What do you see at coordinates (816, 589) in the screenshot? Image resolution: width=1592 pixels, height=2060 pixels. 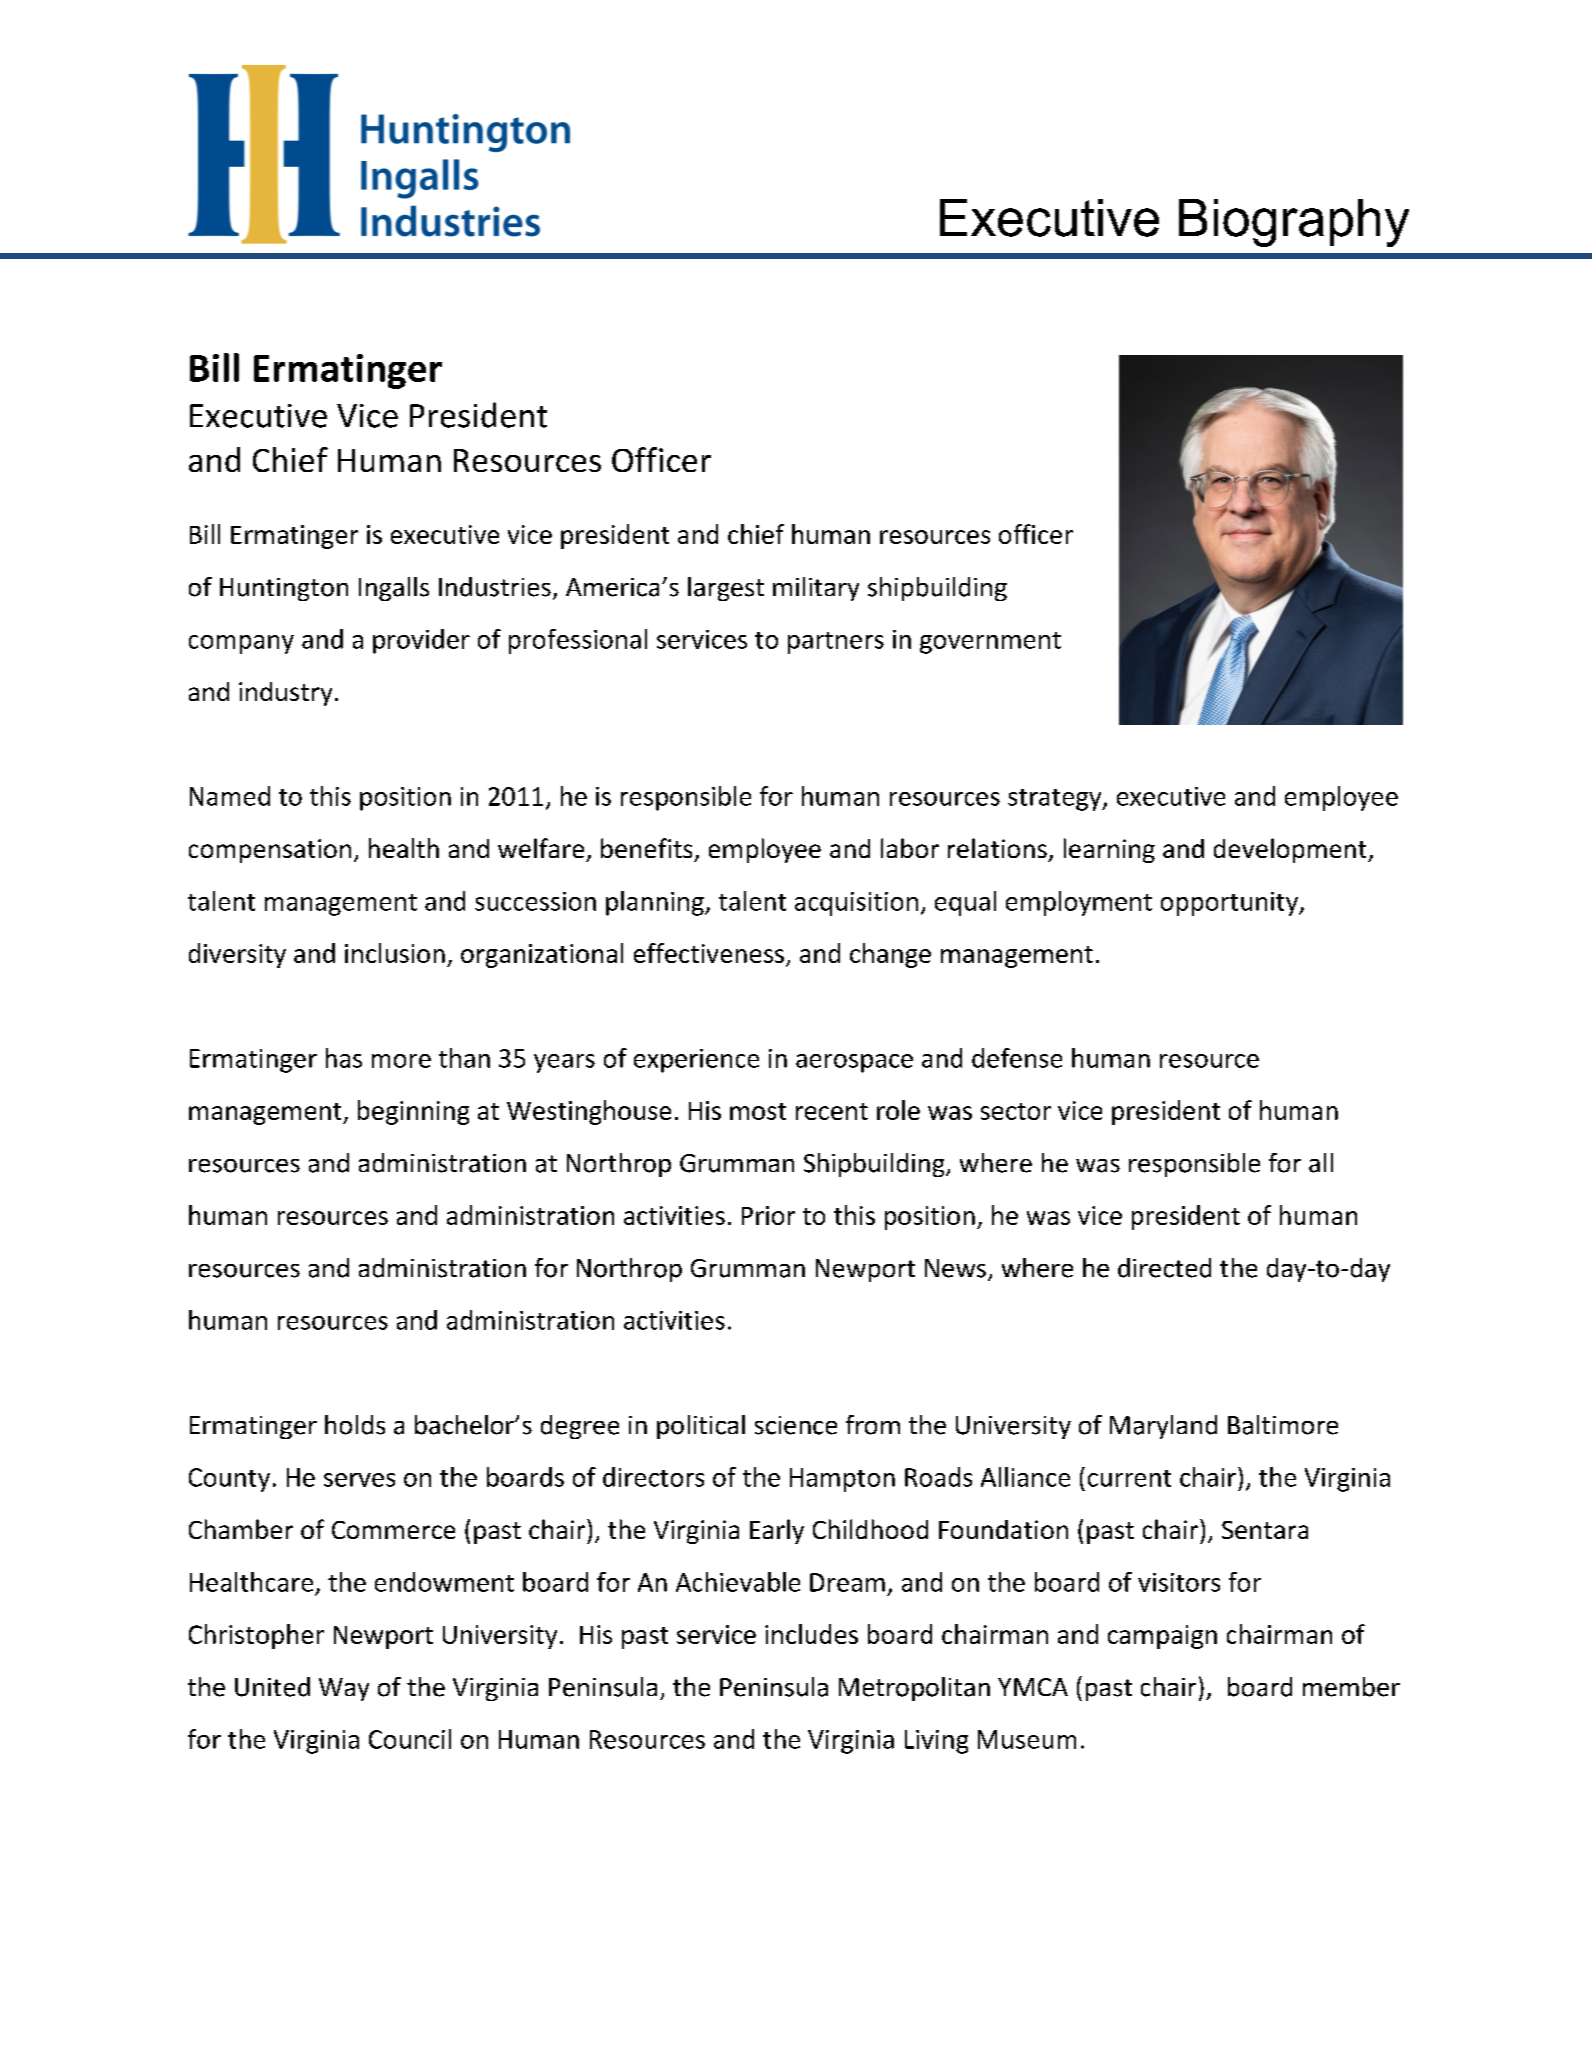 I see `military` at bounding box center [816, 589].
